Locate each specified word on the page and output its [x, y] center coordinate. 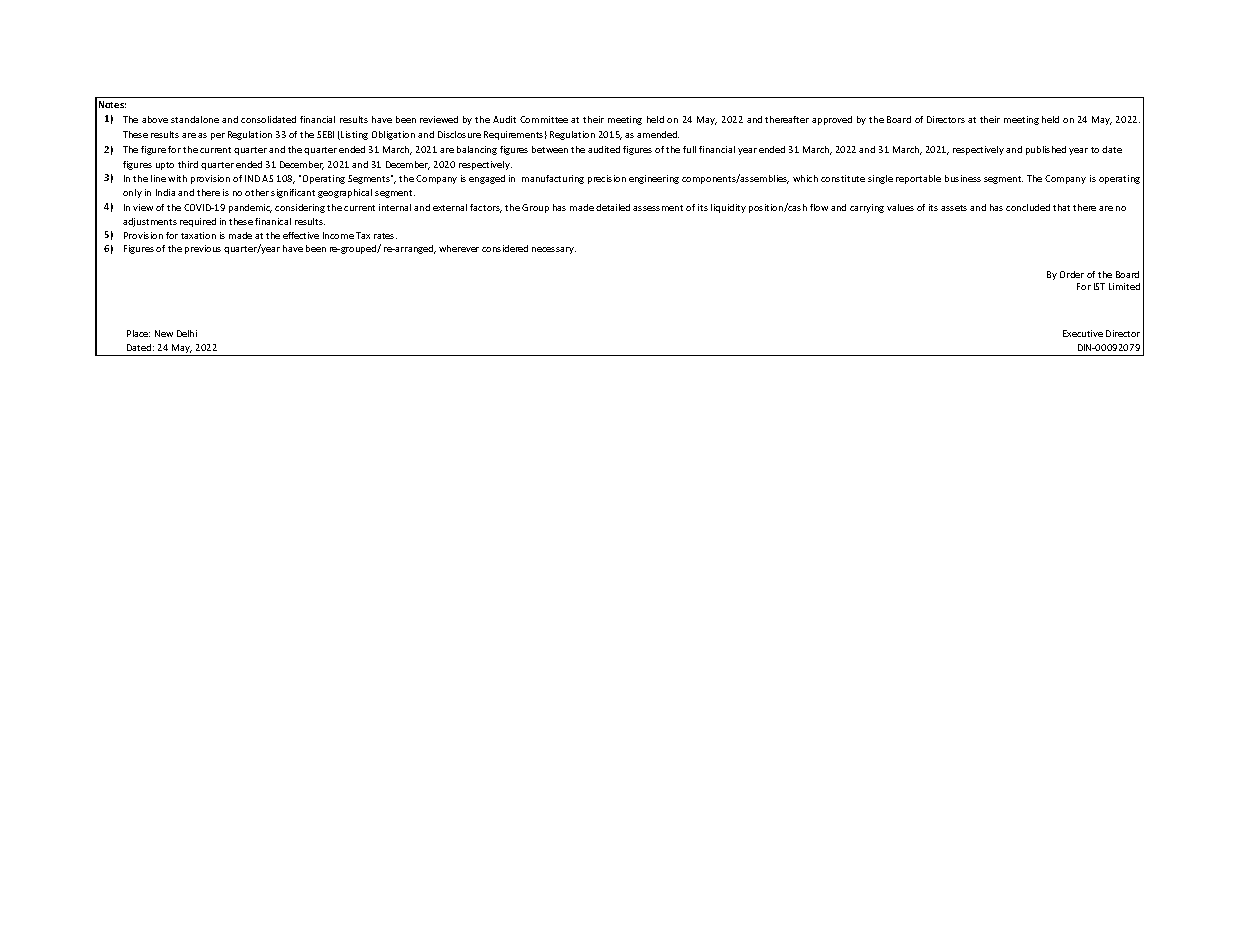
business [963, 178]
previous [203, 249]
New [164, 333]
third [188, 164]
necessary [554, 250]
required [198, 222]
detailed [613, 207]
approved [832, 120]
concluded [1028, 207]
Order [1072, 274]
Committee [544, 119]
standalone [195, 119]
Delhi [187, 333]
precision [607, 179]
